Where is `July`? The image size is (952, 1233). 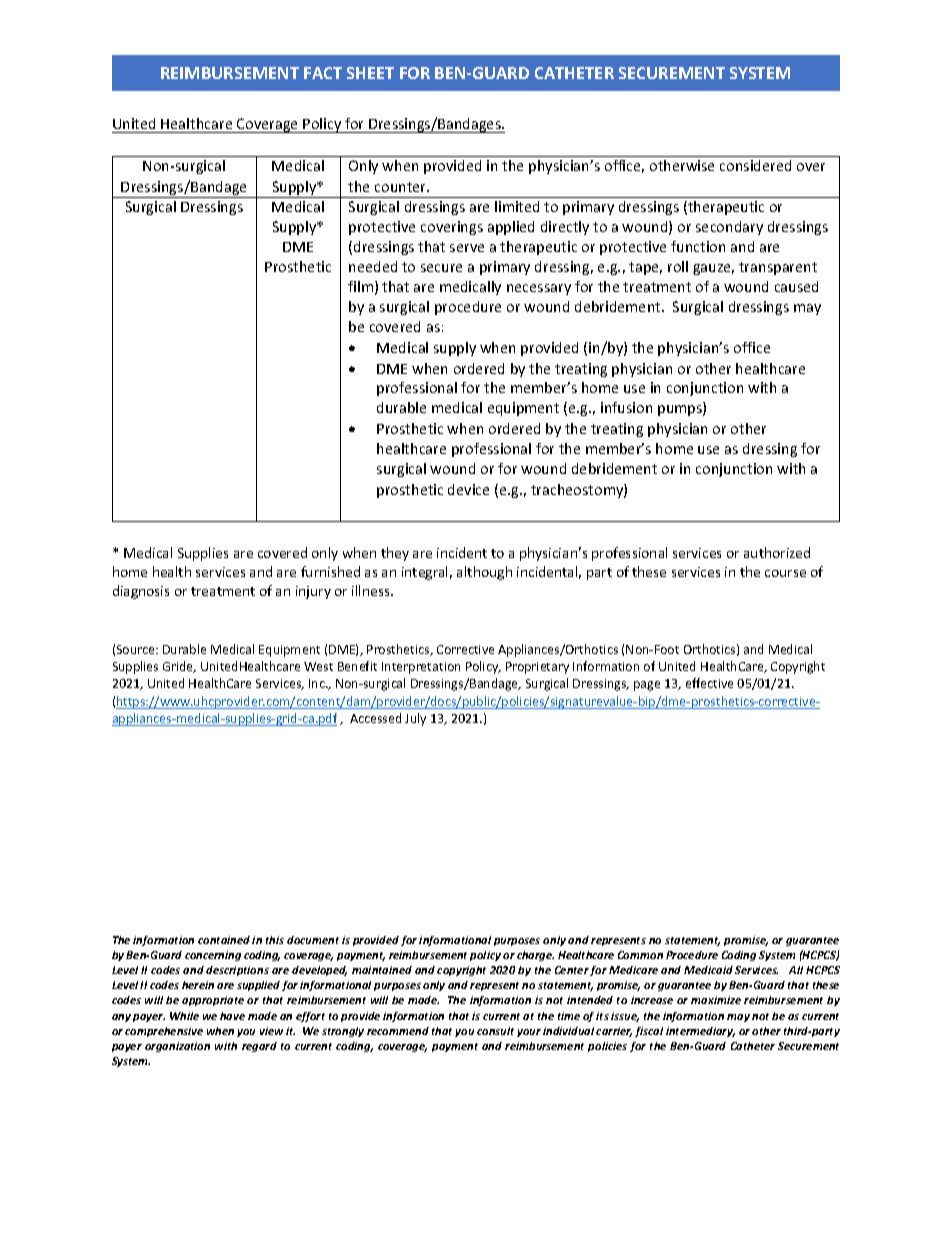
July is located at coordinates (415, 719).
